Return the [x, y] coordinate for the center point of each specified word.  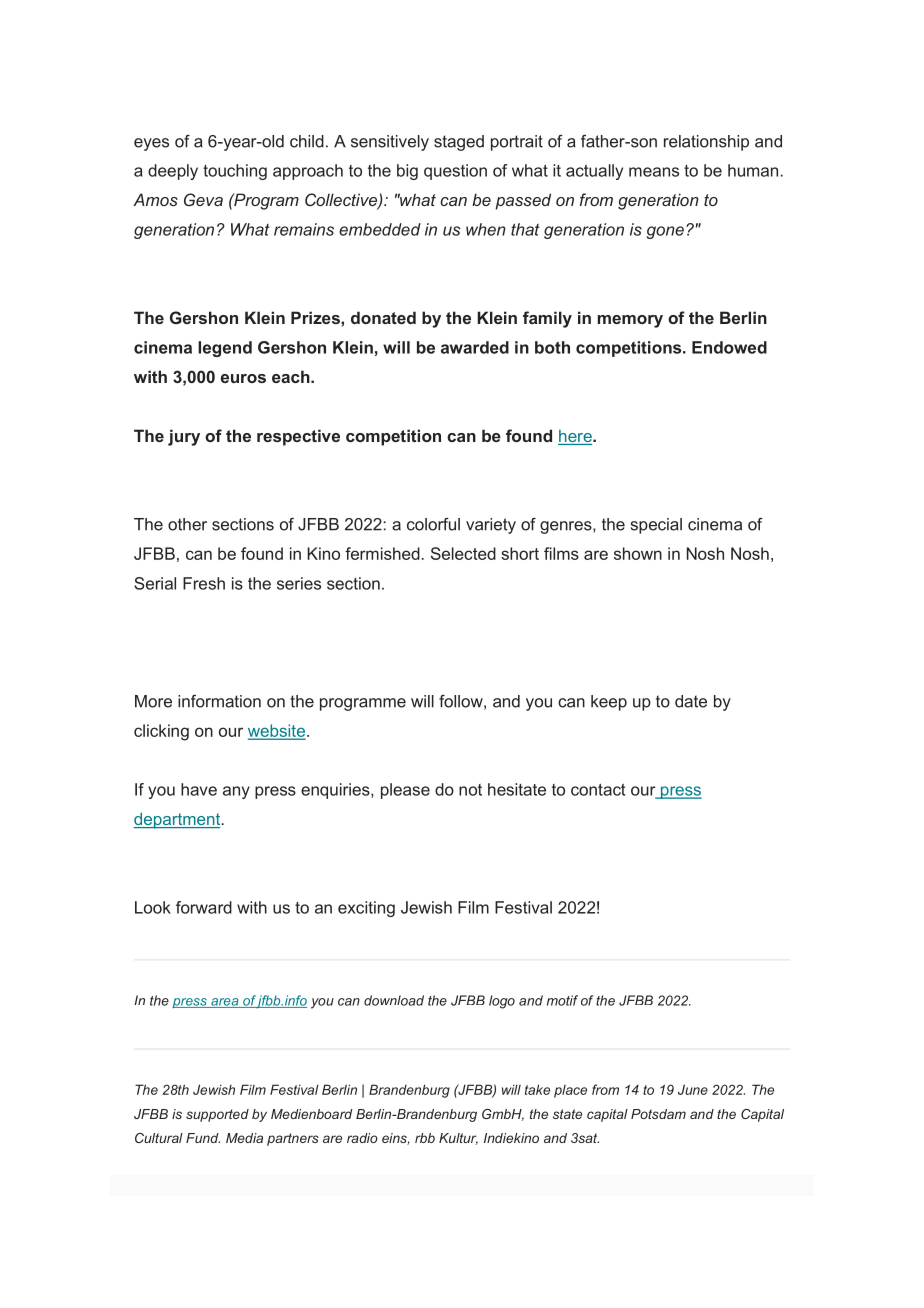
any [236, 792]
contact [598, 790]
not [470, 790]
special [656, 526]
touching [235, 172]
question [455, 172]
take [537, 1089]
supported [217, 1115]
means [654, 172]
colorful [433, 524]
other [187, 524]
